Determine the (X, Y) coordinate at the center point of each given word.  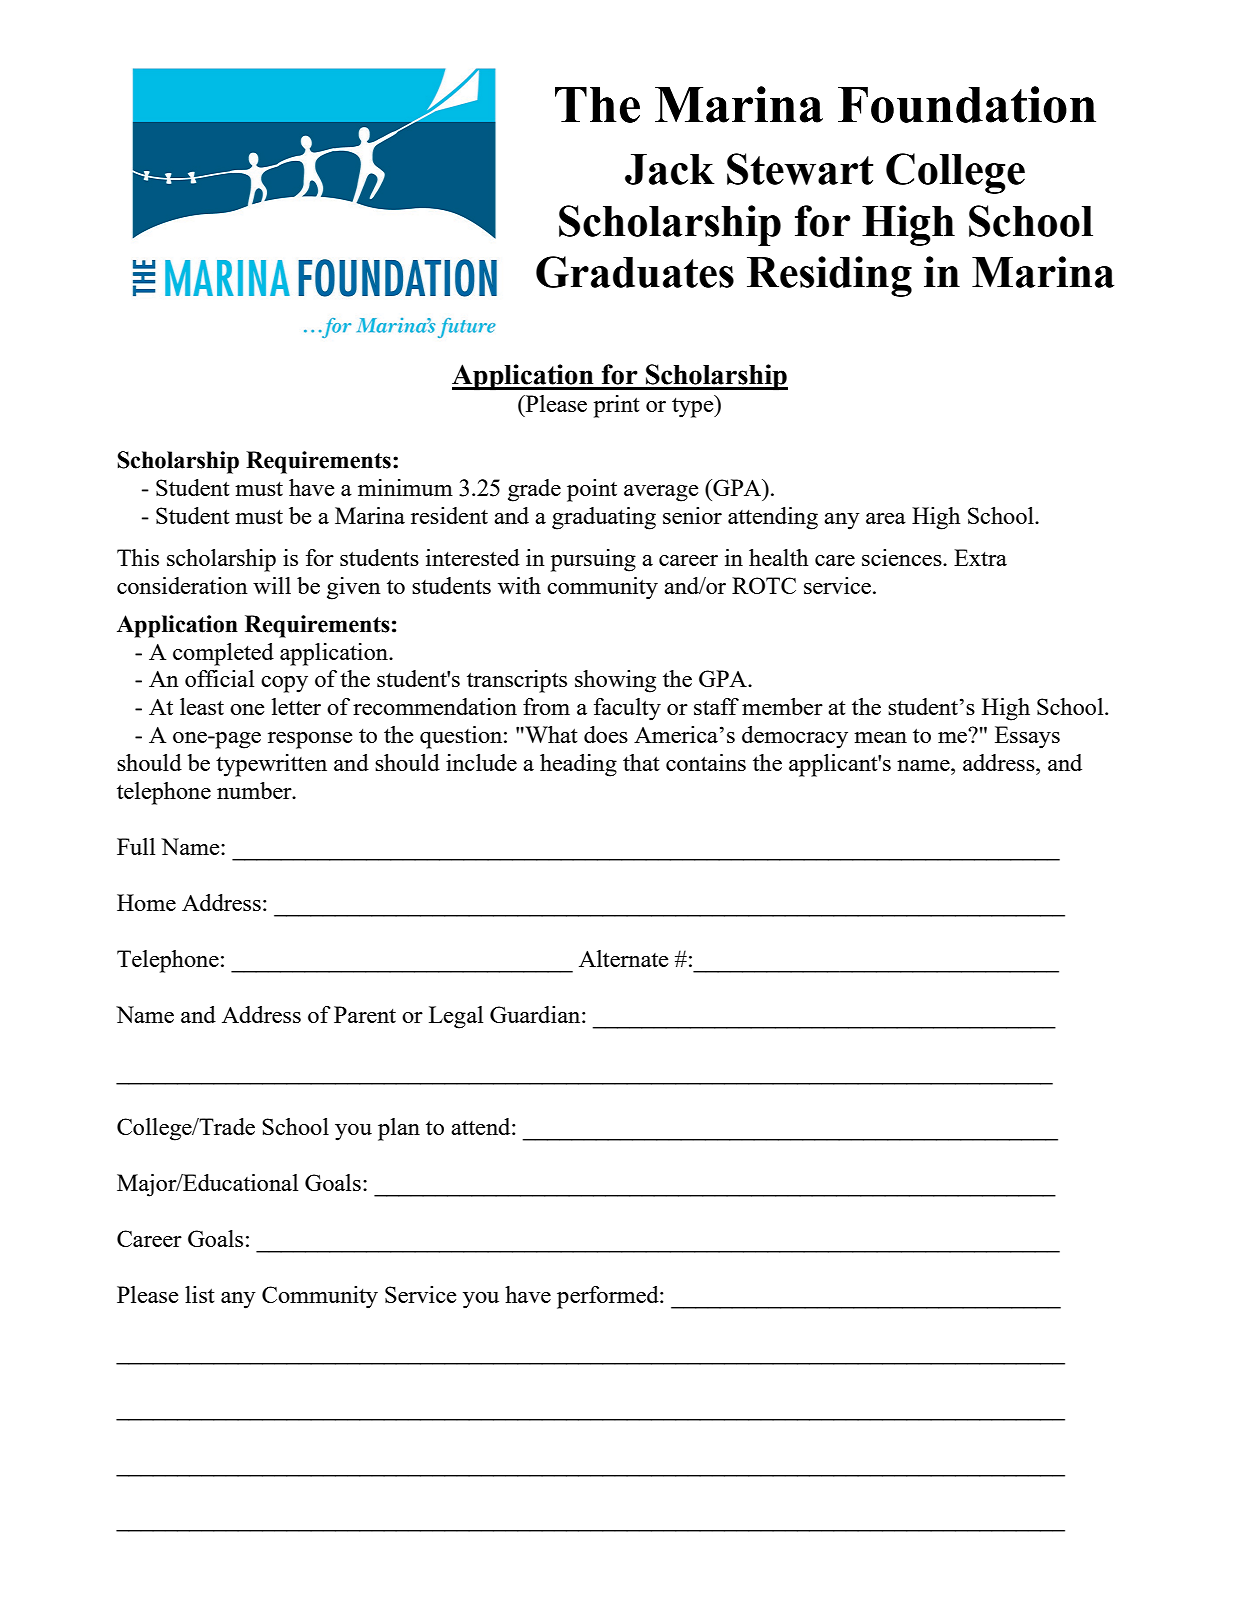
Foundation (967, 104)
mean (880, 737)
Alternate (623, 958)
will (272, 585)
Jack (669, 169)
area (886, 518)
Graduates (635, 272)
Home (146, 902)
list (200, 1294)
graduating (604, 518)
